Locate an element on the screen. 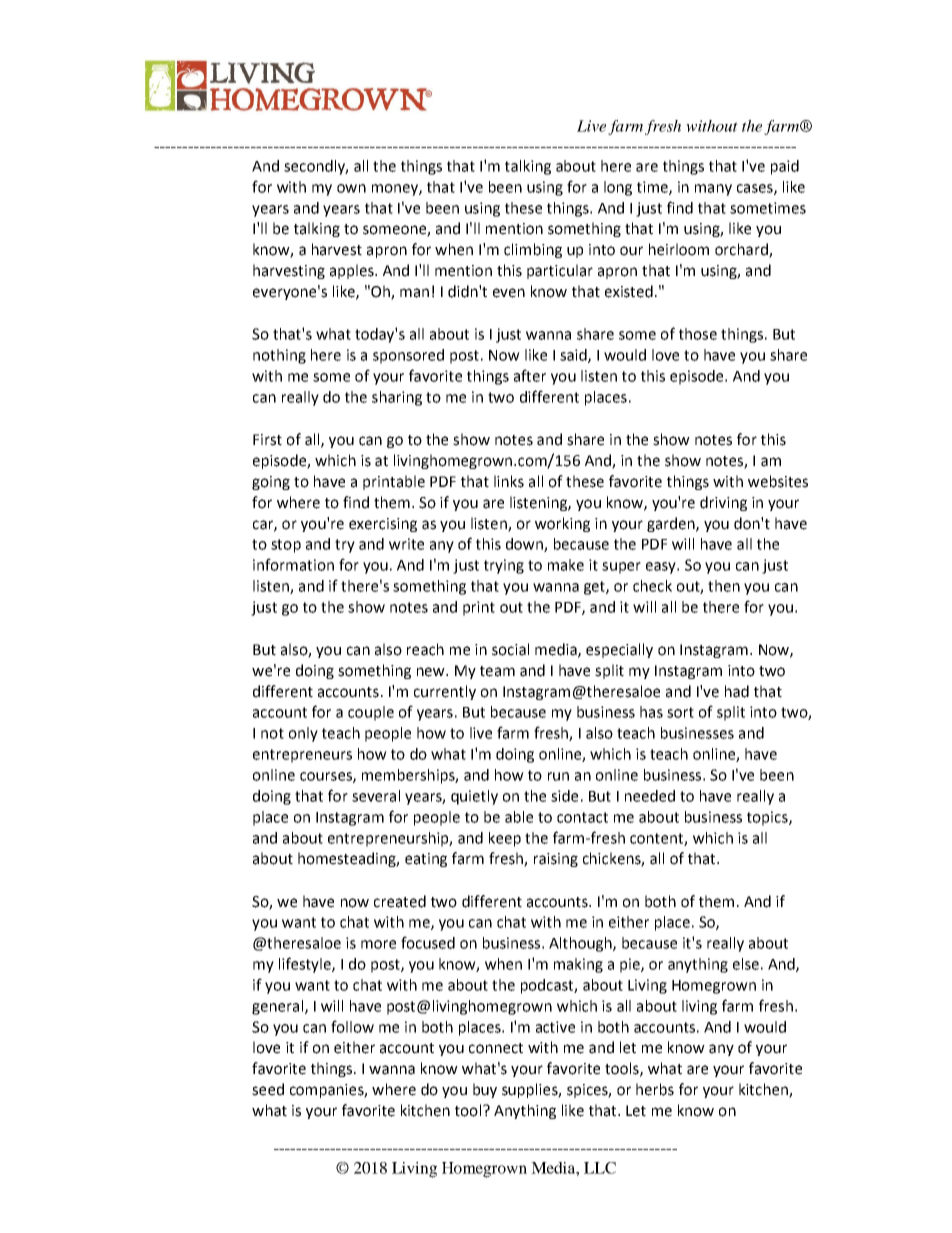  buy is located at coordinates (485, 1090).
